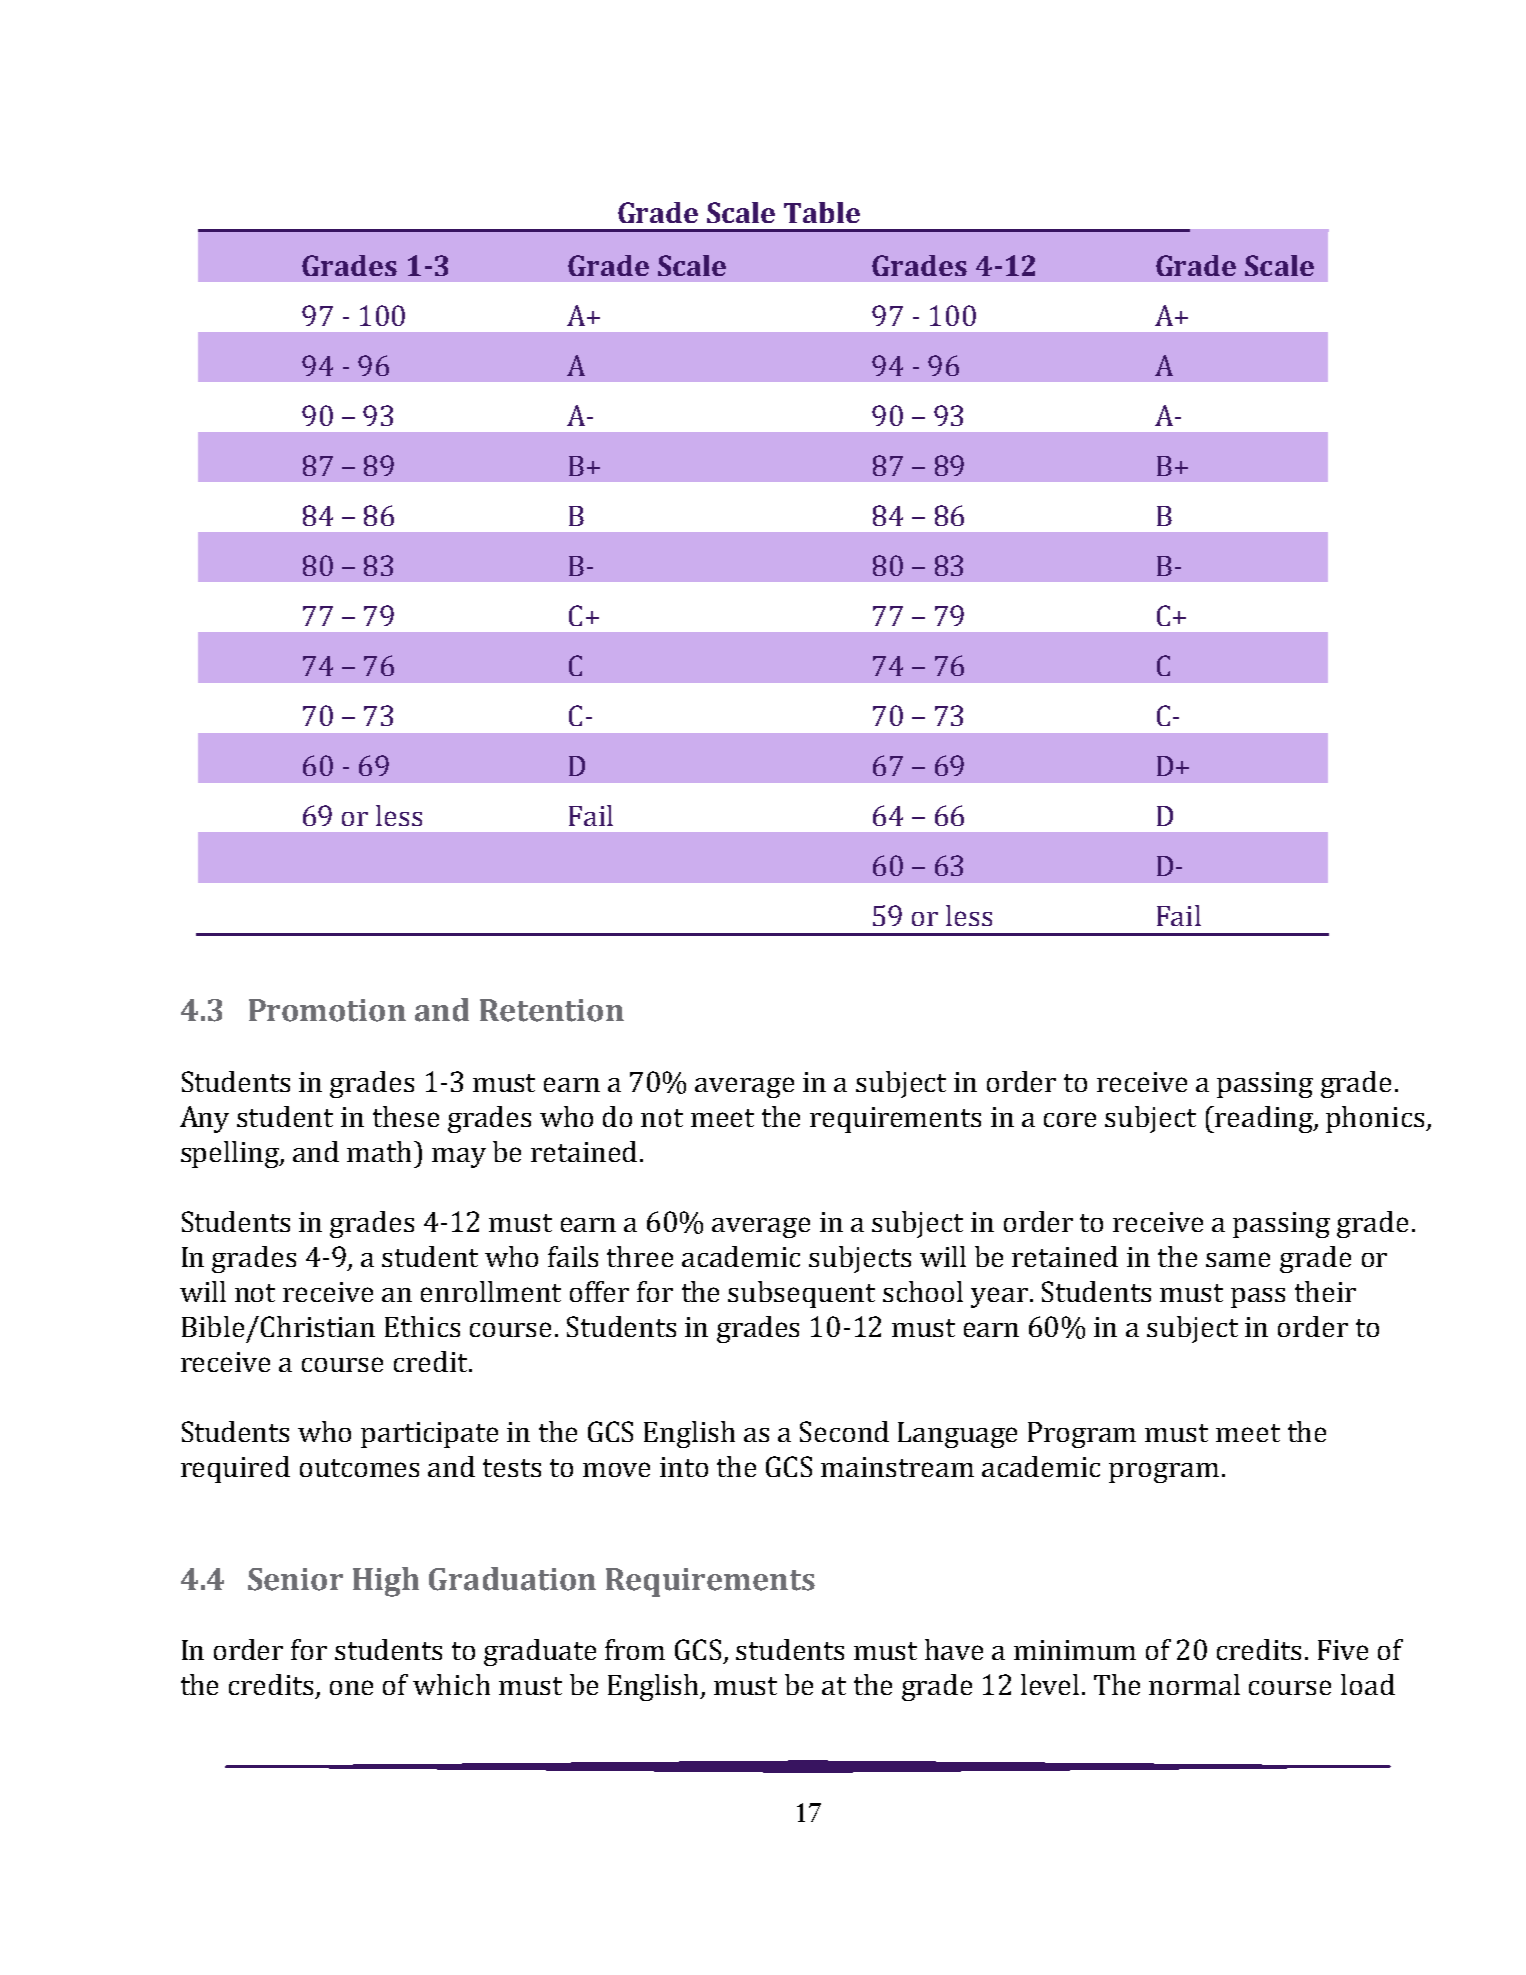  What do you see at coordinates (1376, 1119) in the image?
I see `phonics` at bounding box center [1376, 1119].
